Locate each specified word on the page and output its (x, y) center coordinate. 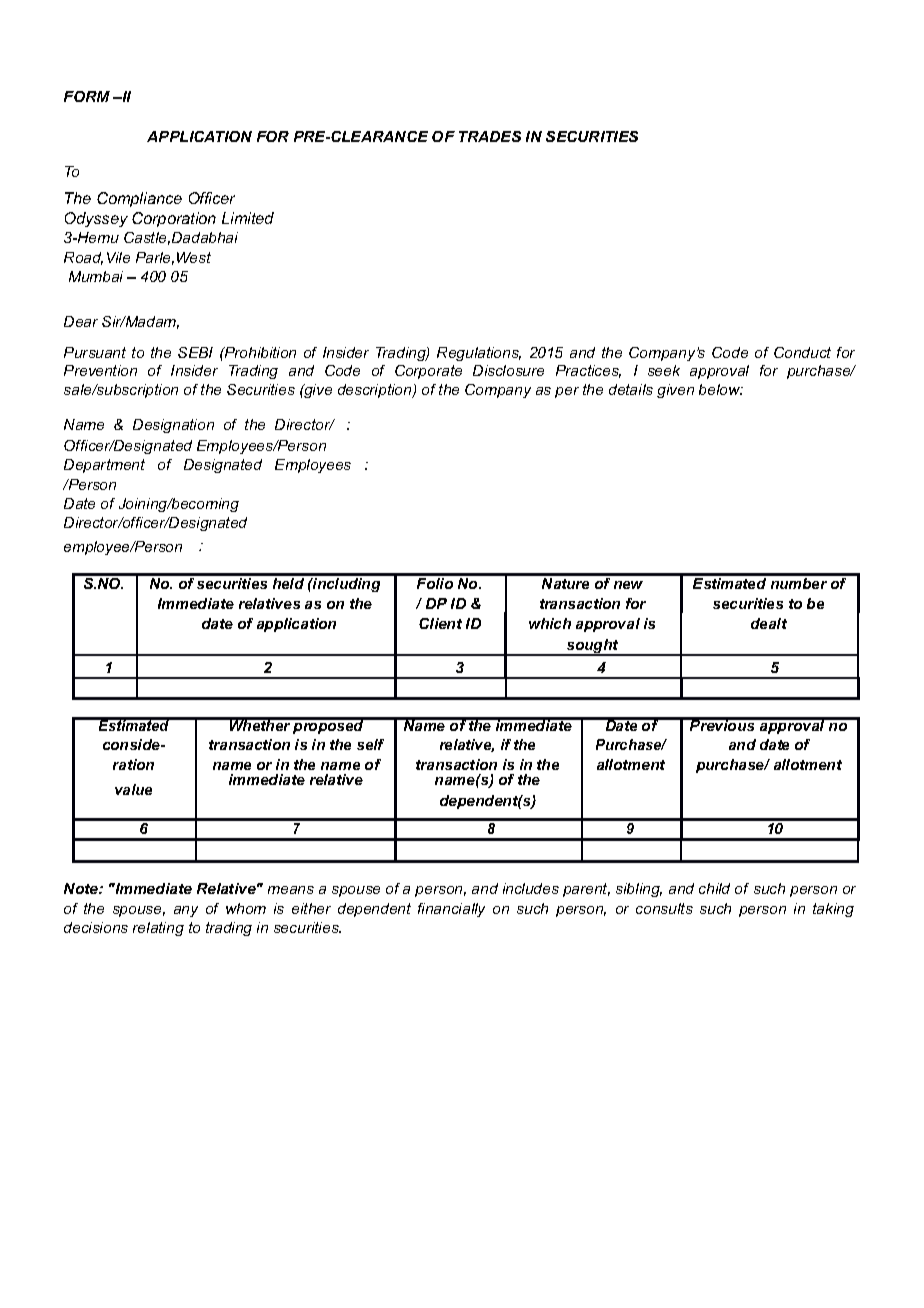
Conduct (802, 352)
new (628, 585)
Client (440, 623)
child (714, 888)
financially (451, 910)
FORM (87, 96)
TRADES (490, 136)
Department (104, 466)
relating (158, 929)
